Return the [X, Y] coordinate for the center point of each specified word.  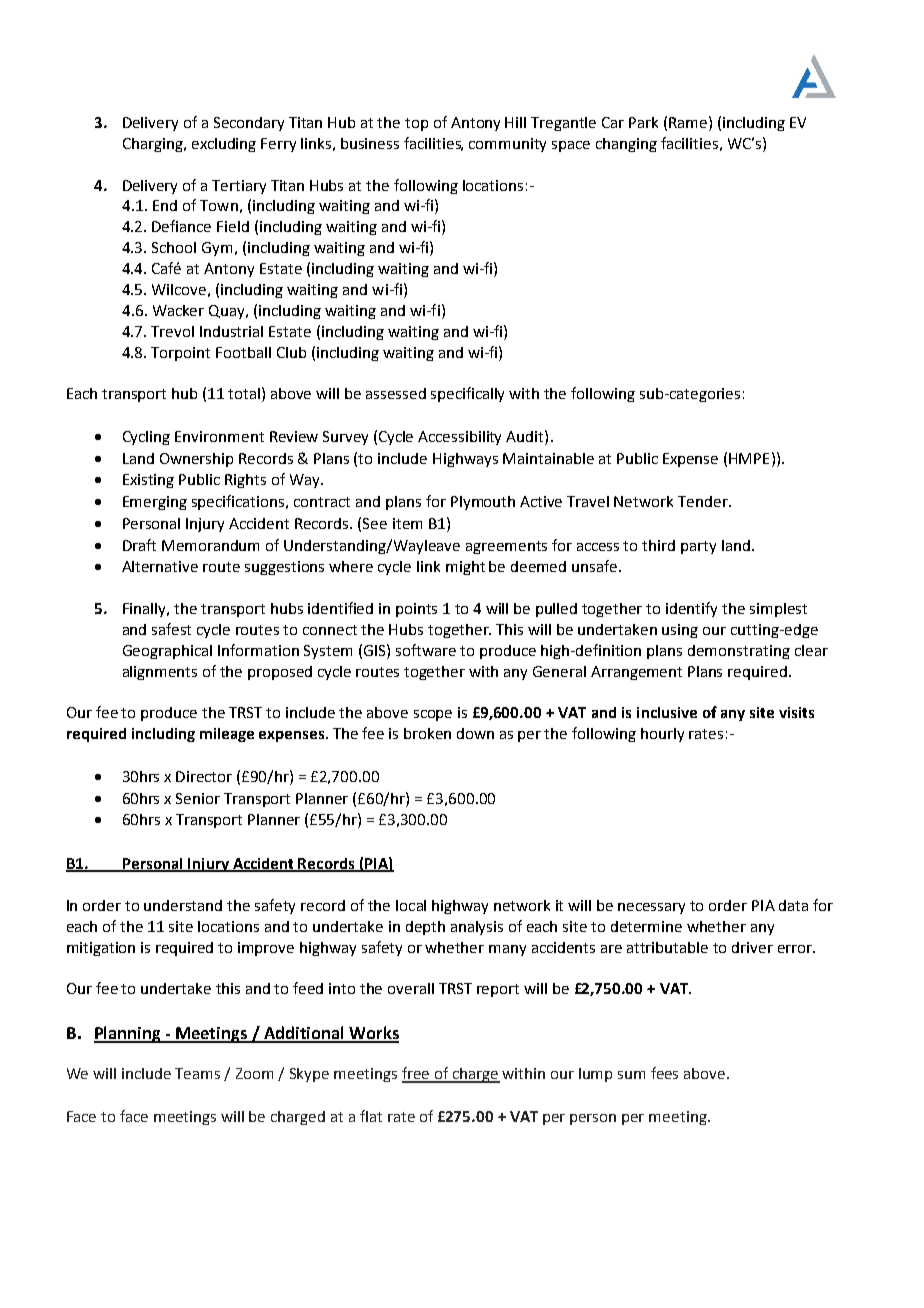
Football [243, 352]
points [416, 610]
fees [664, 1073]
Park [643, 122]
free [417, 1074]
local [411, 905]
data [793, 905]
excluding [224, 145]
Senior [198, 798]
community [507, 145]
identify [691, 609]
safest [171, 629]
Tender [704, 501]
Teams [197, 1073]
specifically [467, 394]
